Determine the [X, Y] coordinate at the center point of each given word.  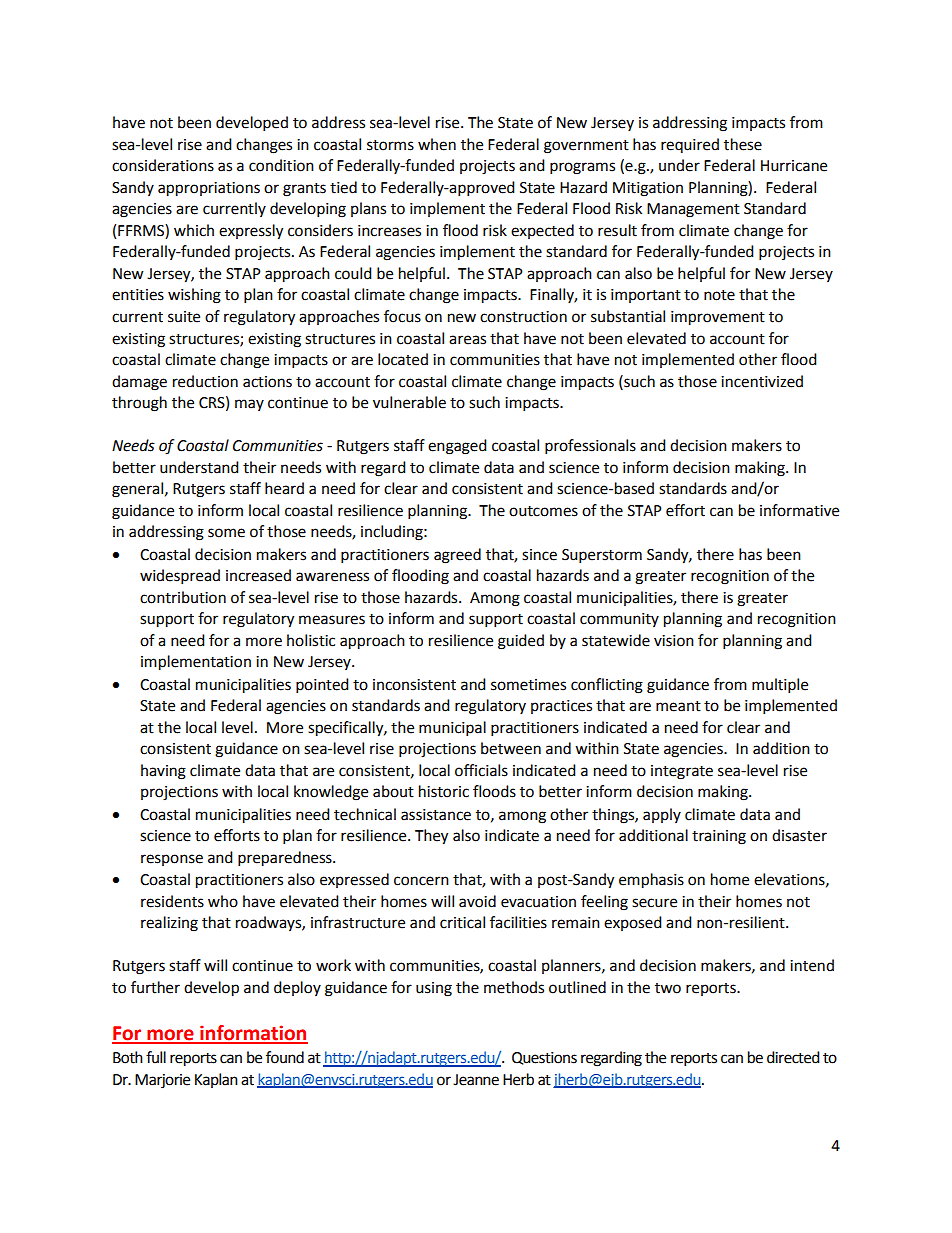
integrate [682, 772]
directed [793, 1057]
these [743, 144]
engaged [457, 447]
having [163, 772]
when [437, 144]
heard [284, 488]
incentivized [762, 381]
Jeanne [476, 1080]
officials [481, 770]
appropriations [209, 189]
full [156, 1057]
